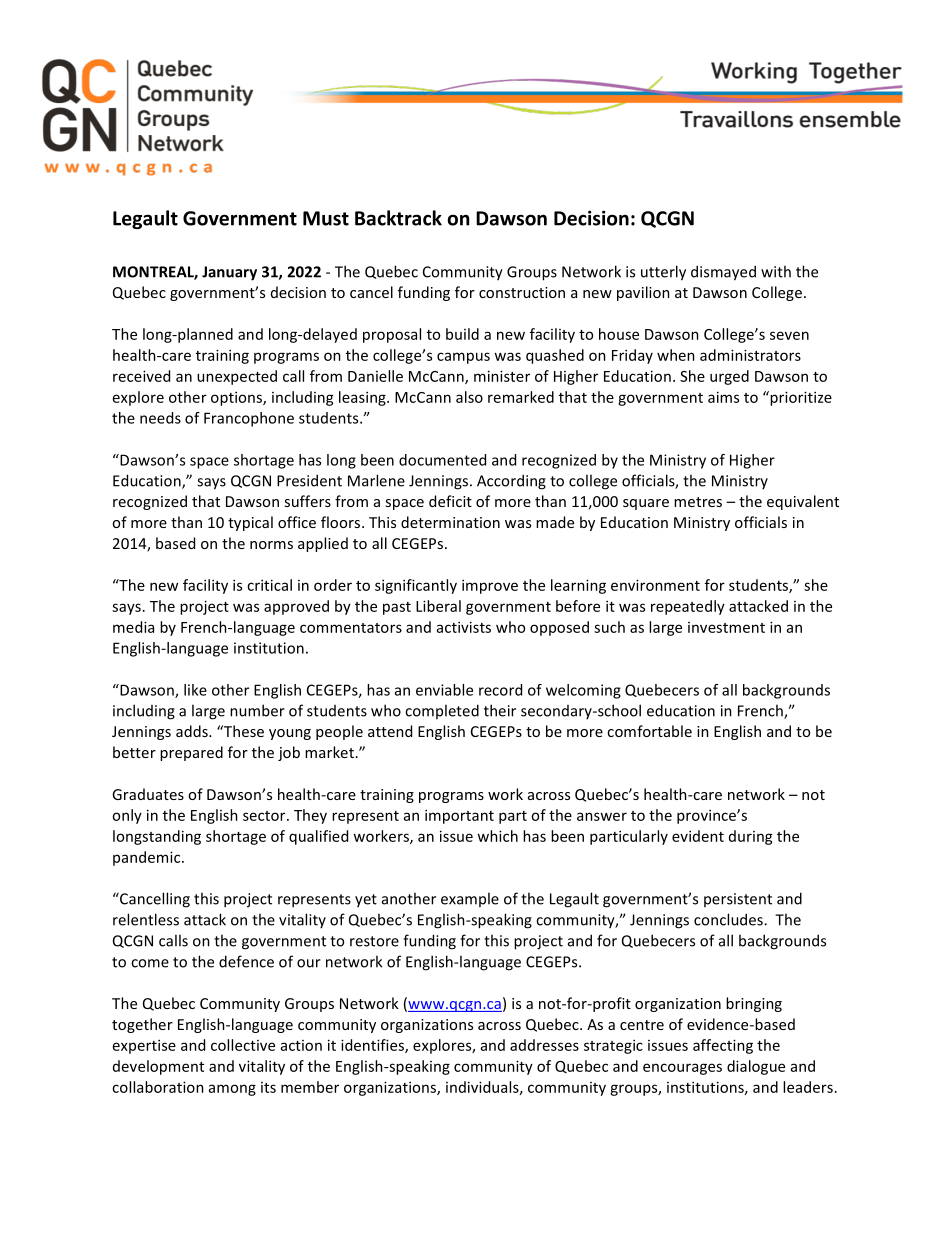  What do you see at coordinates (723, 273) in the screenshot?
I see `dismayed` at bounding box center [723, 273].
